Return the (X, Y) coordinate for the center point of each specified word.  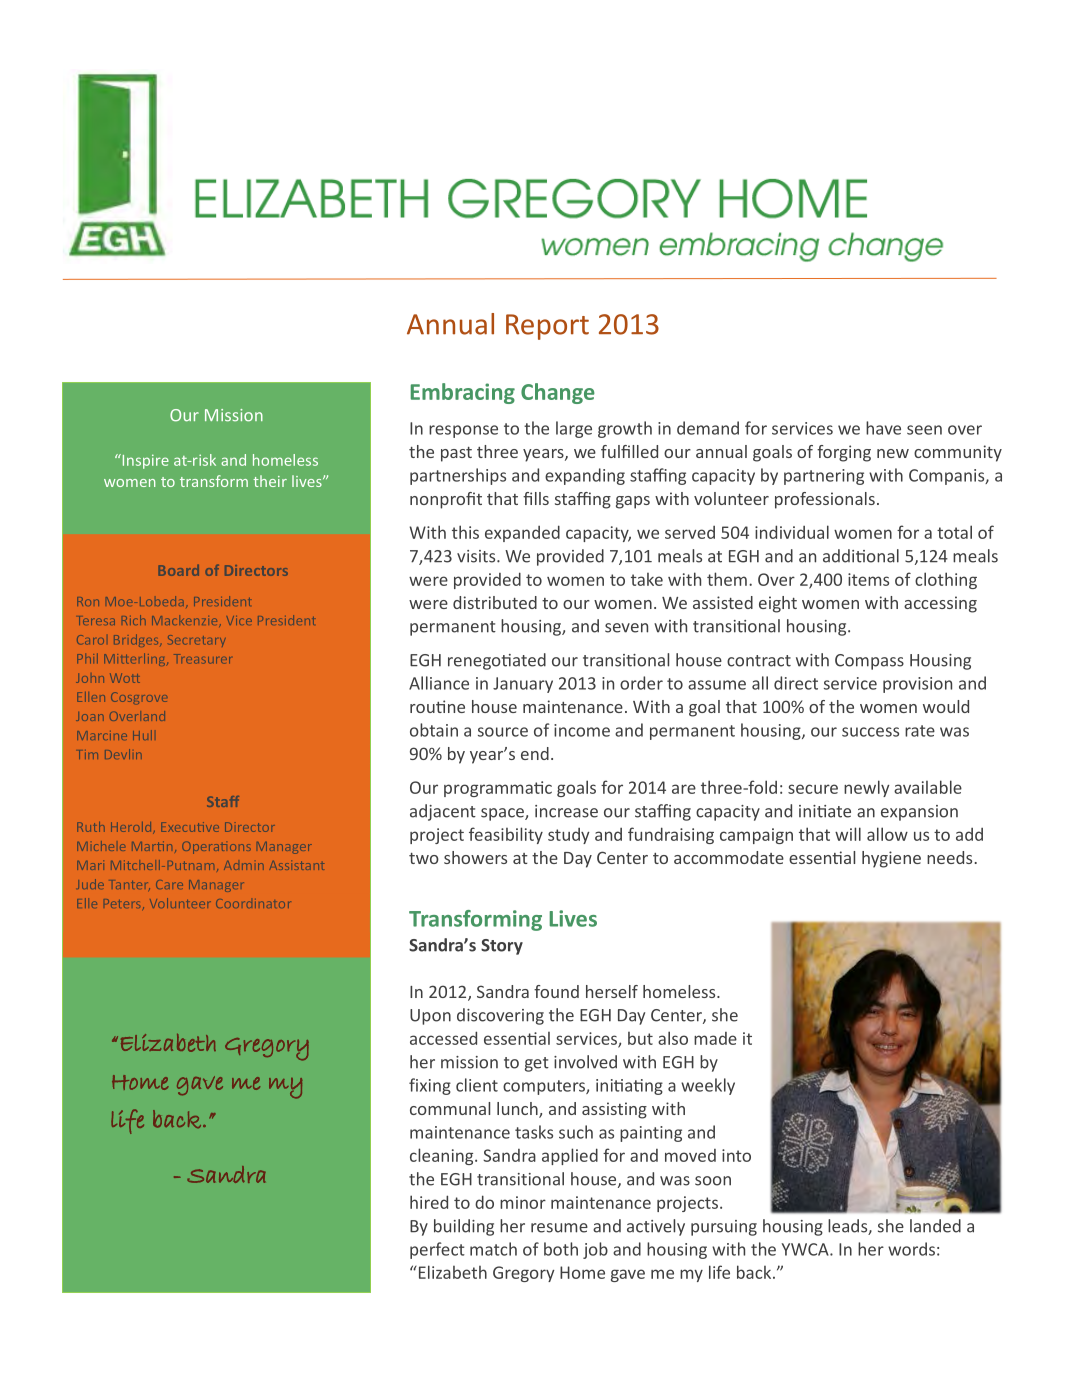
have (883, 428)
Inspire (144, 461)
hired (429, 1202)
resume (559, 1228)
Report (547, 327)
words (911, 1249)
